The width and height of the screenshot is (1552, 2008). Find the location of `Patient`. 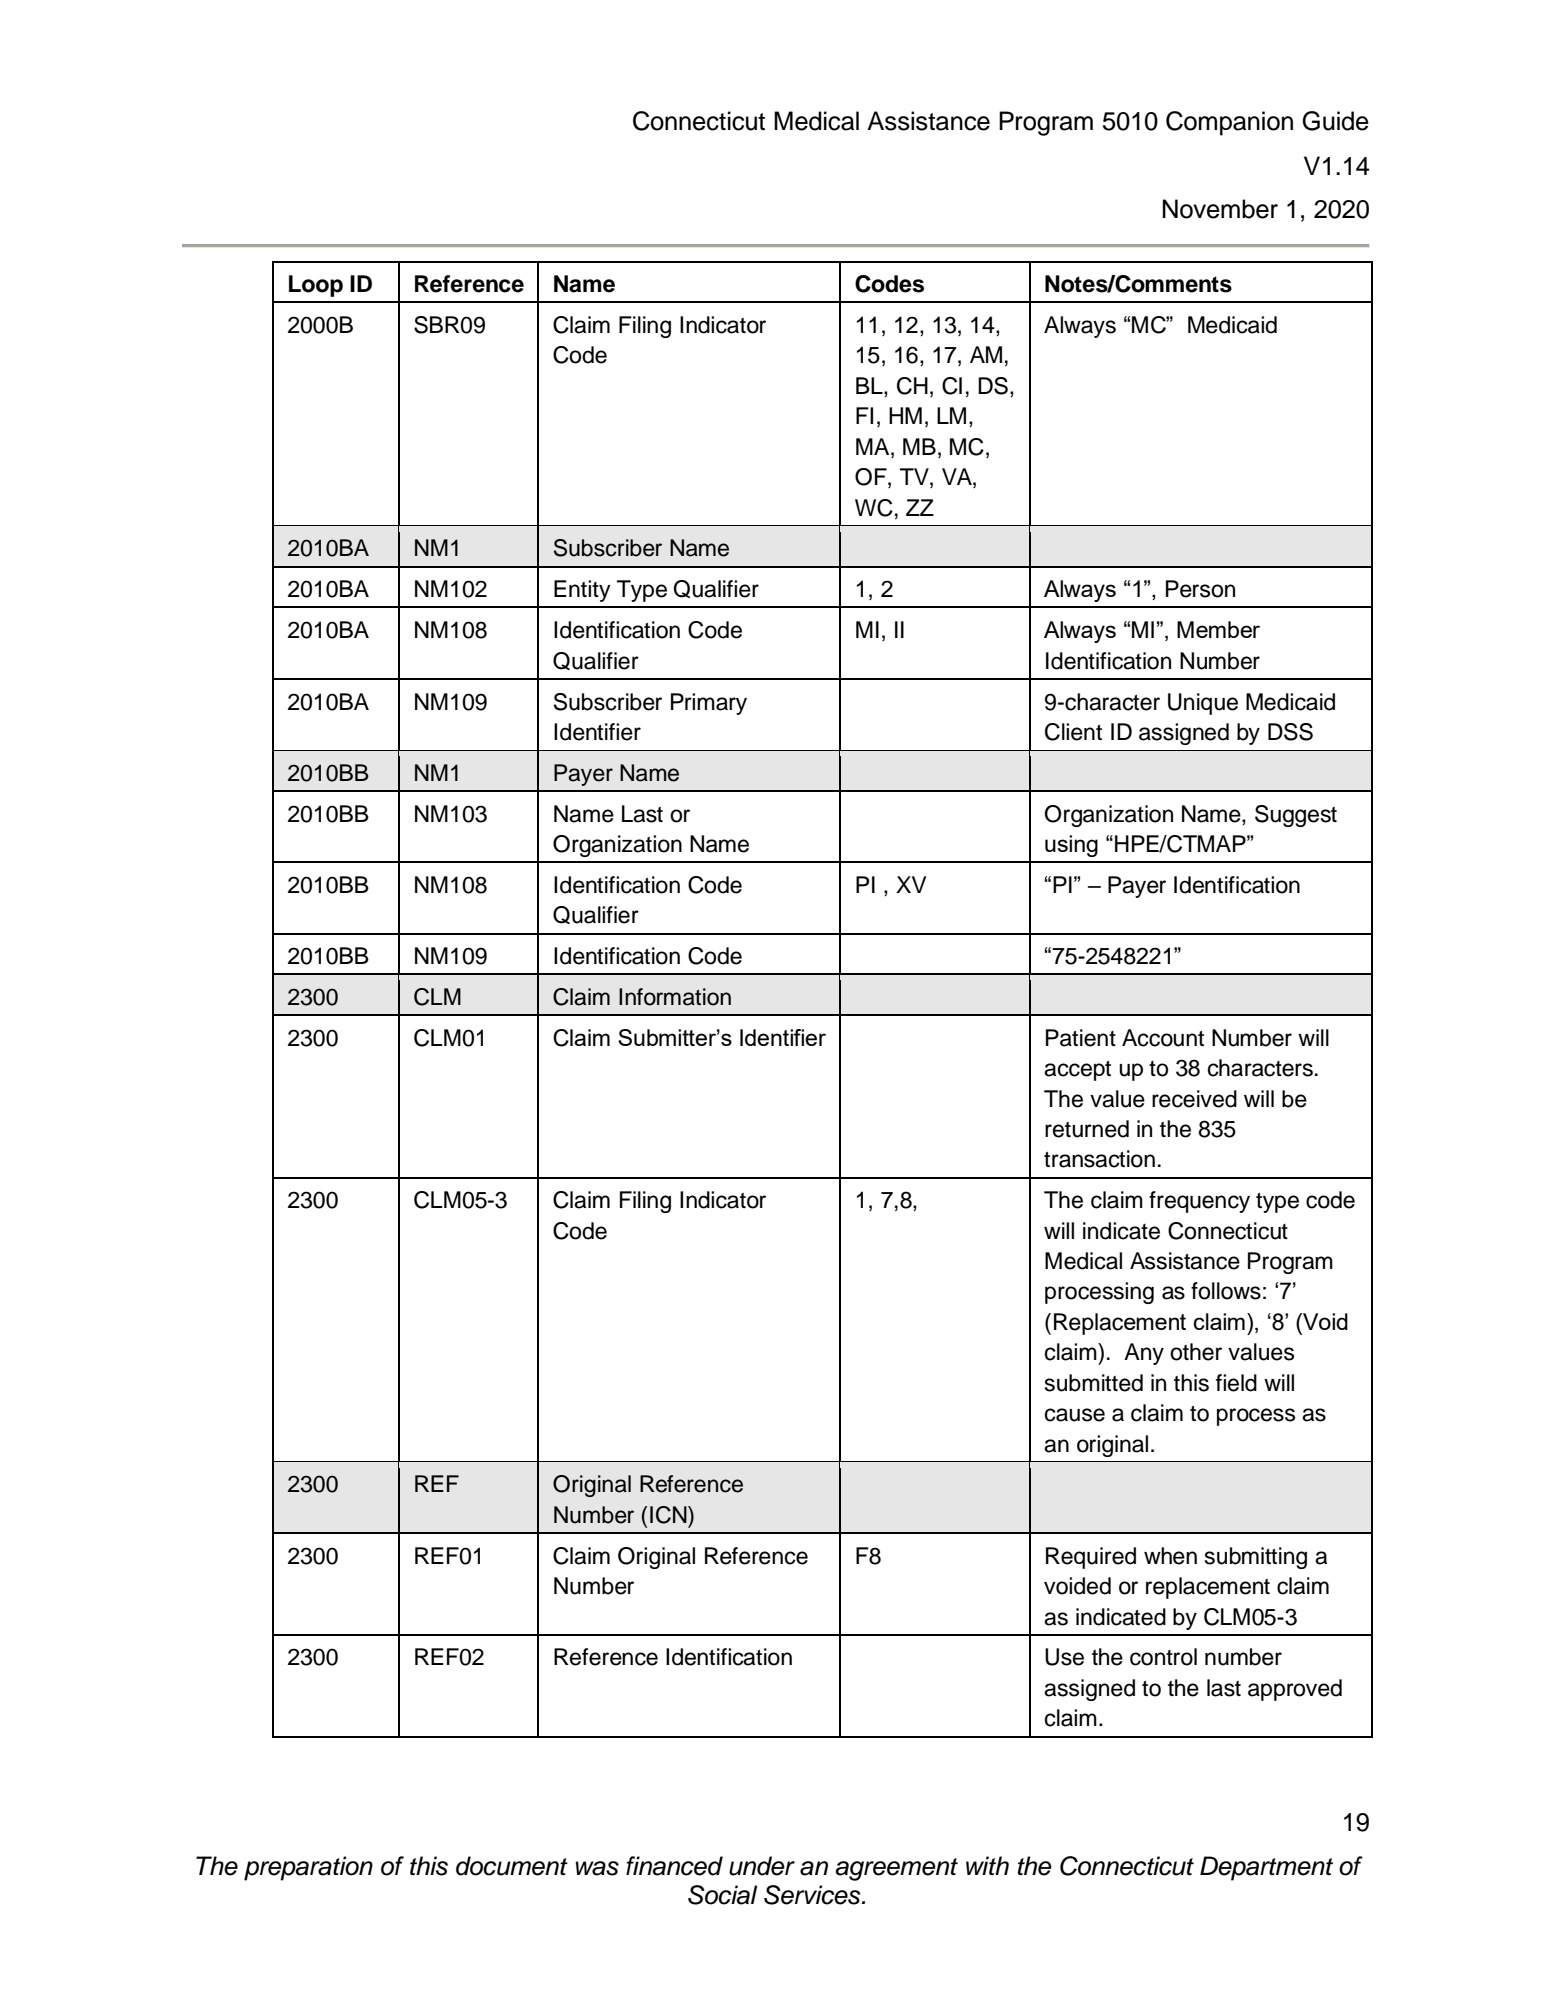

Patient is located at coordinates (1081, 1038).
